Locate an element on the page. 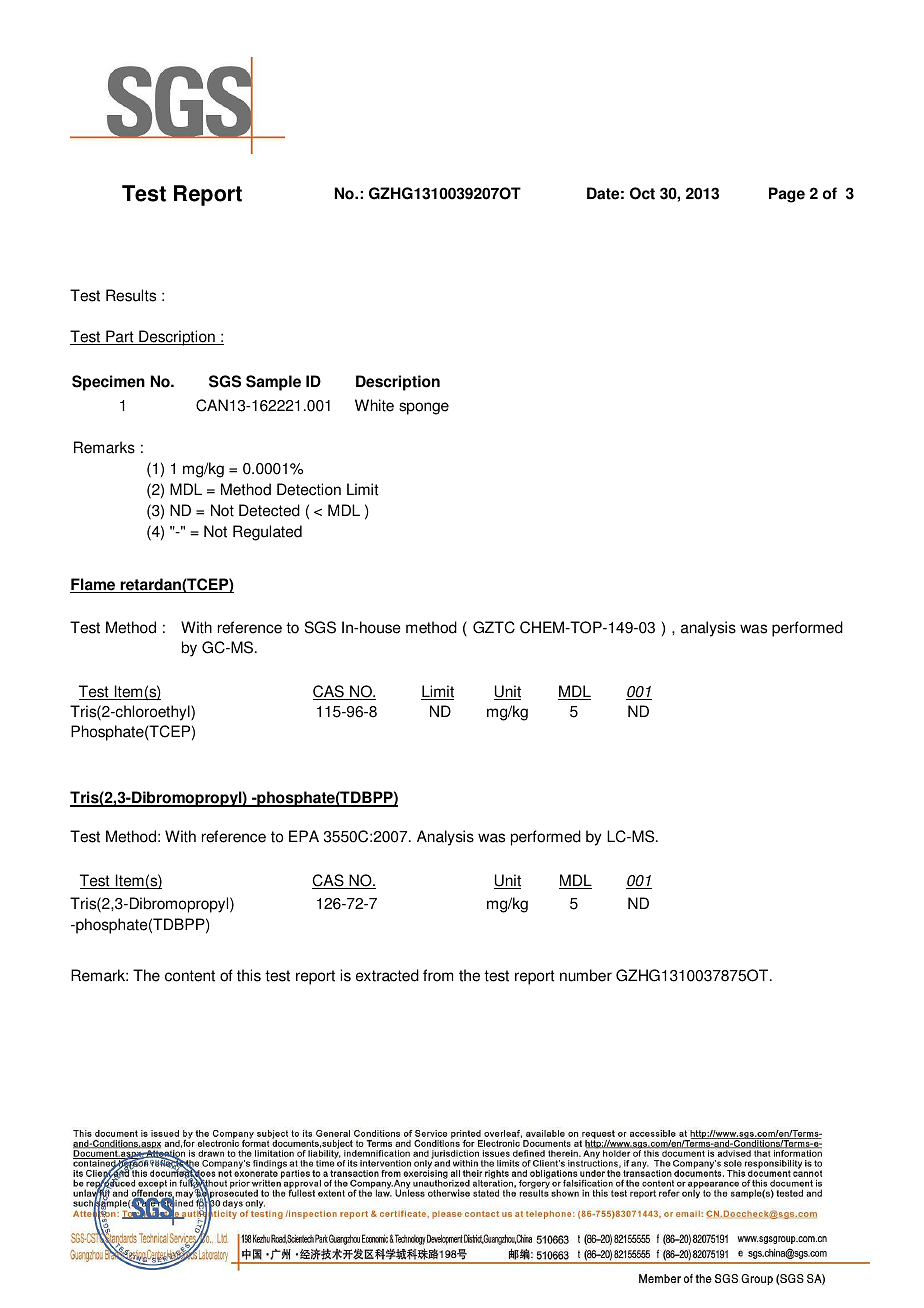 Image resolution: width=924 pixels, height=1308 pixels. Detection is located at coordinates (309, 489).
